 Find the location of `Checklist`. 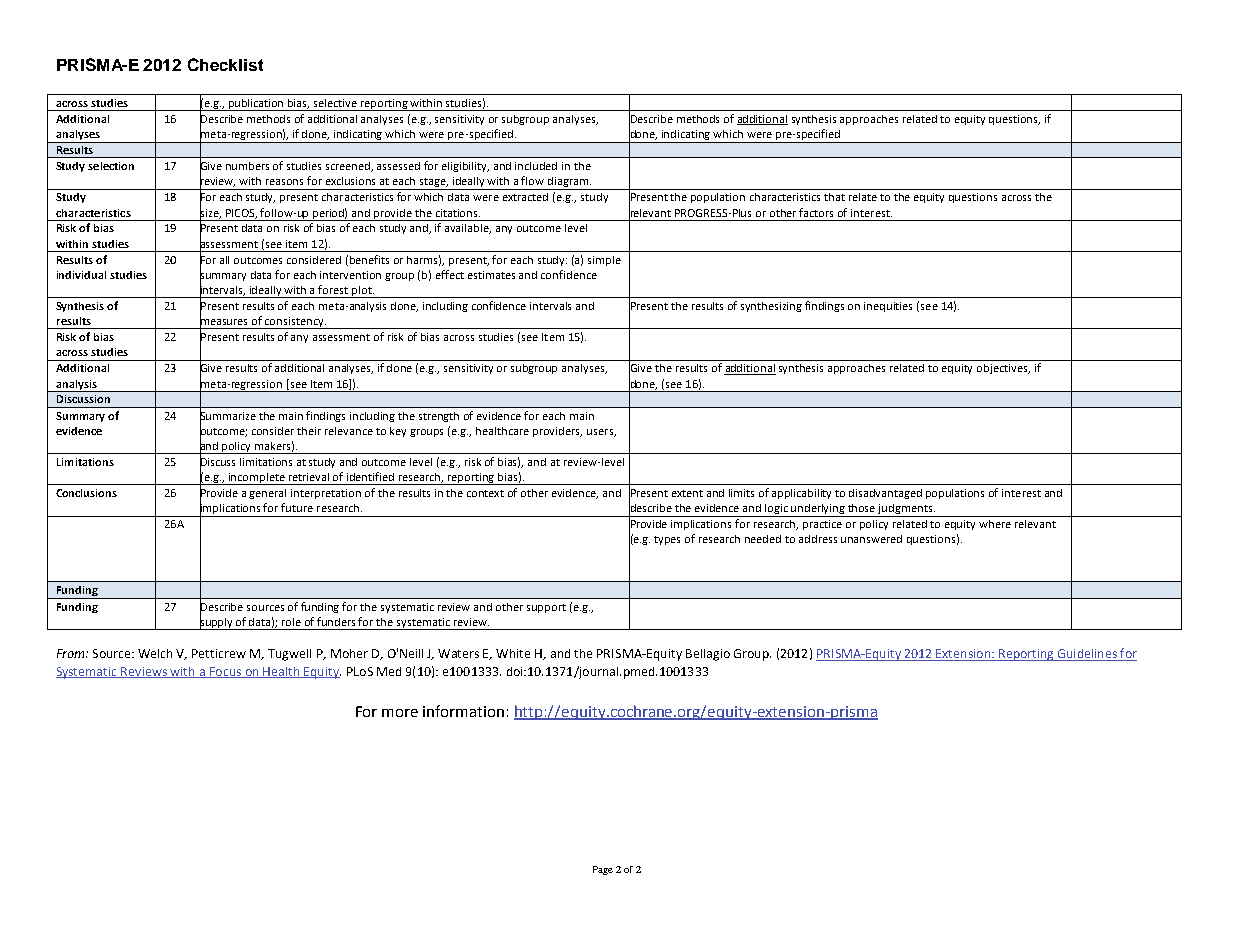

Checklist is located at coordinates (225, 64).
